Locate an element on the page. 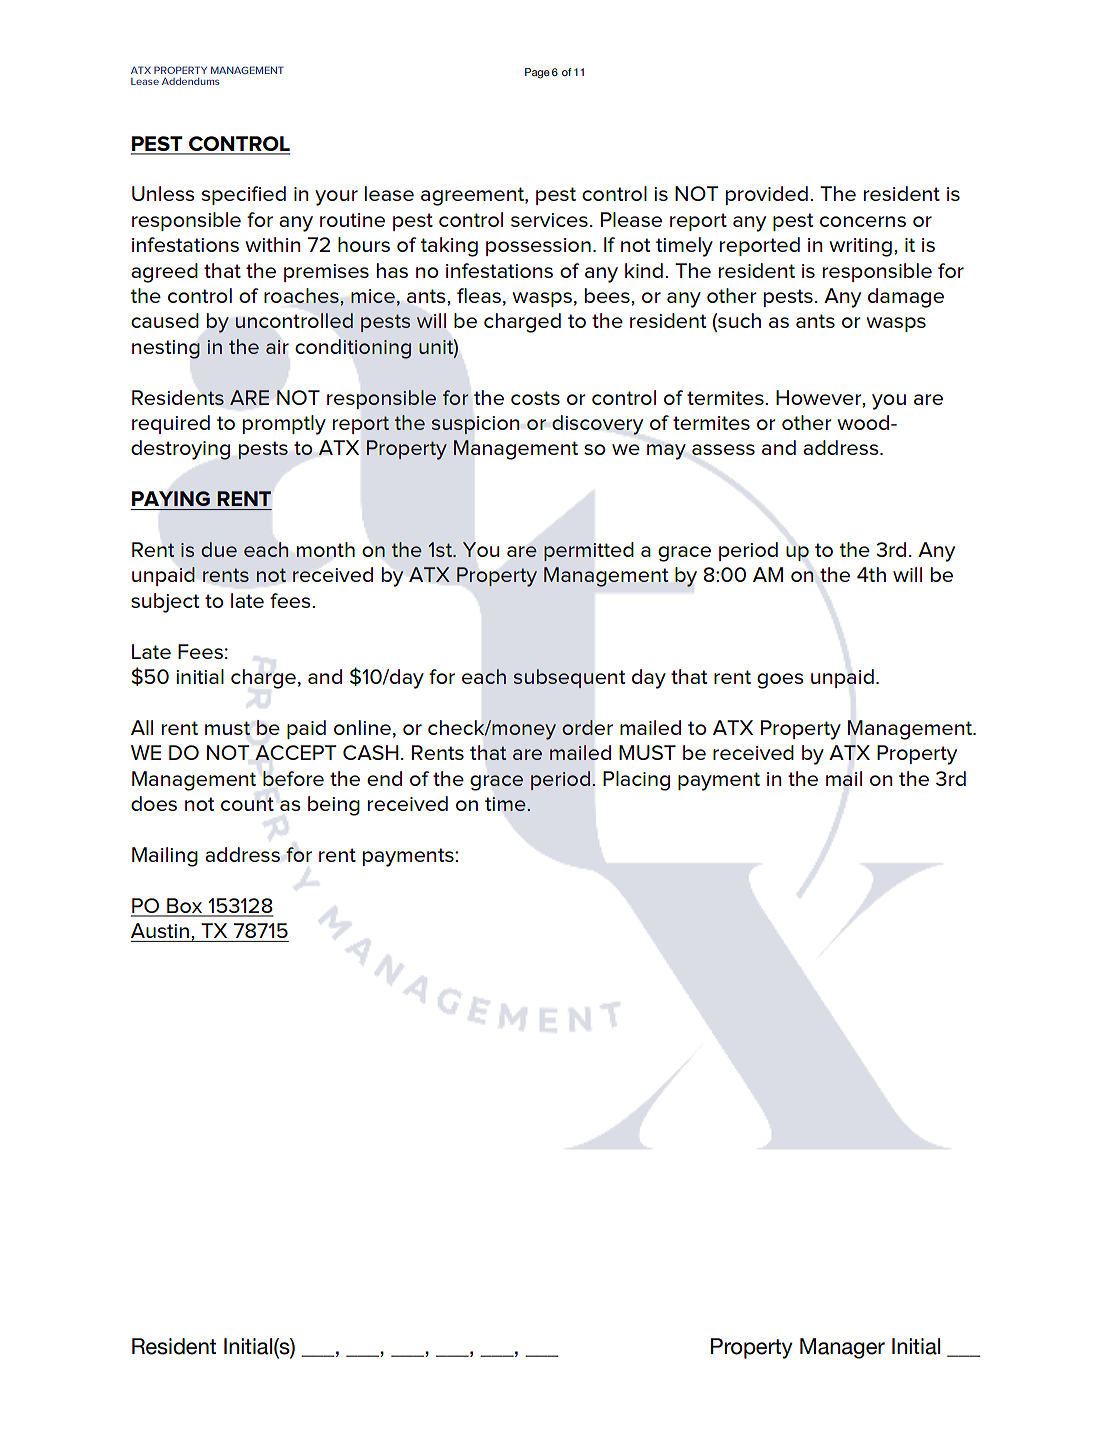  Unless is located at coordinates (163, 193).
